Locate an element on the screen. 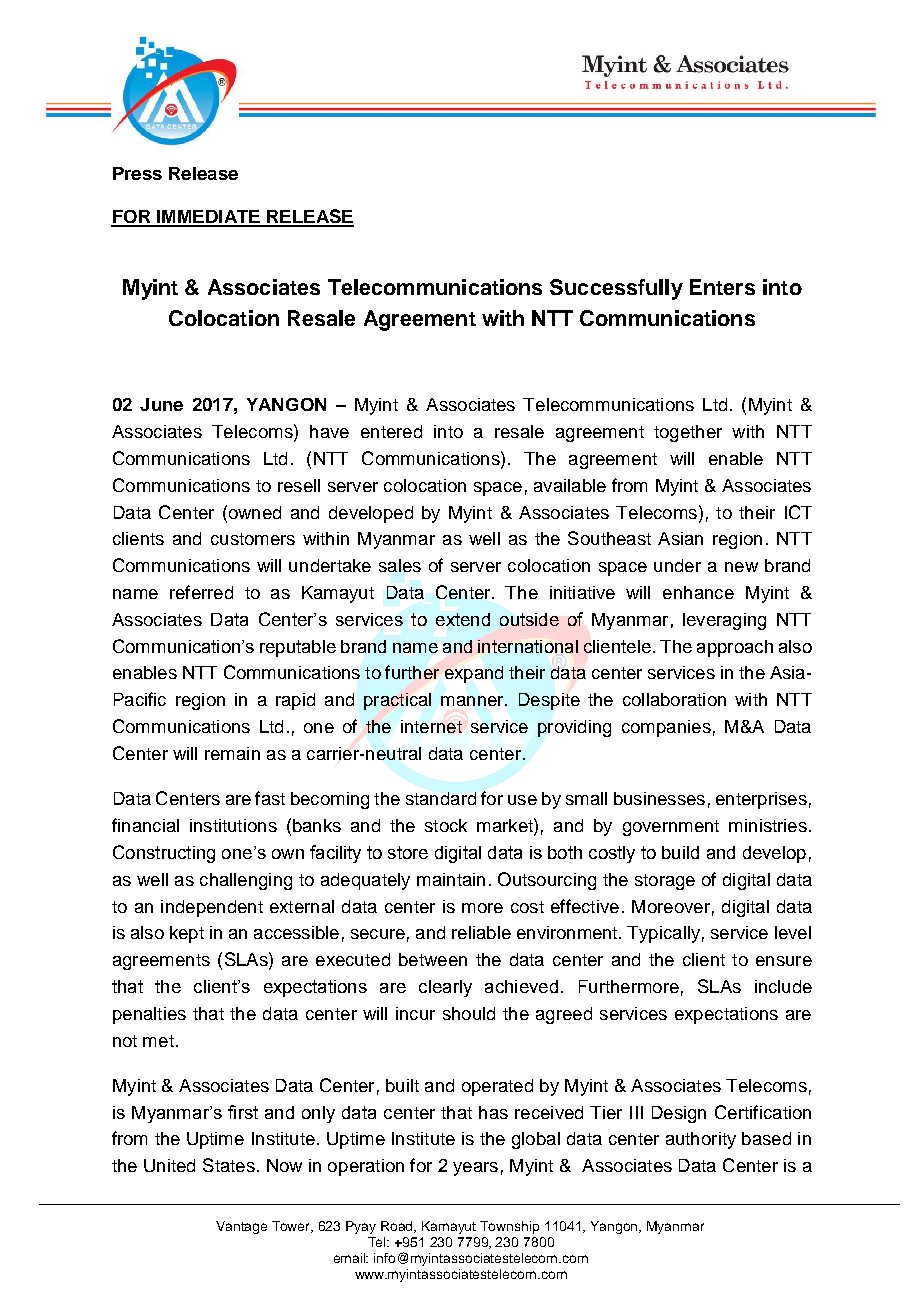 The height and width of the screenshot is (1308, 924). maintain is located at coordinates (451, 879).
